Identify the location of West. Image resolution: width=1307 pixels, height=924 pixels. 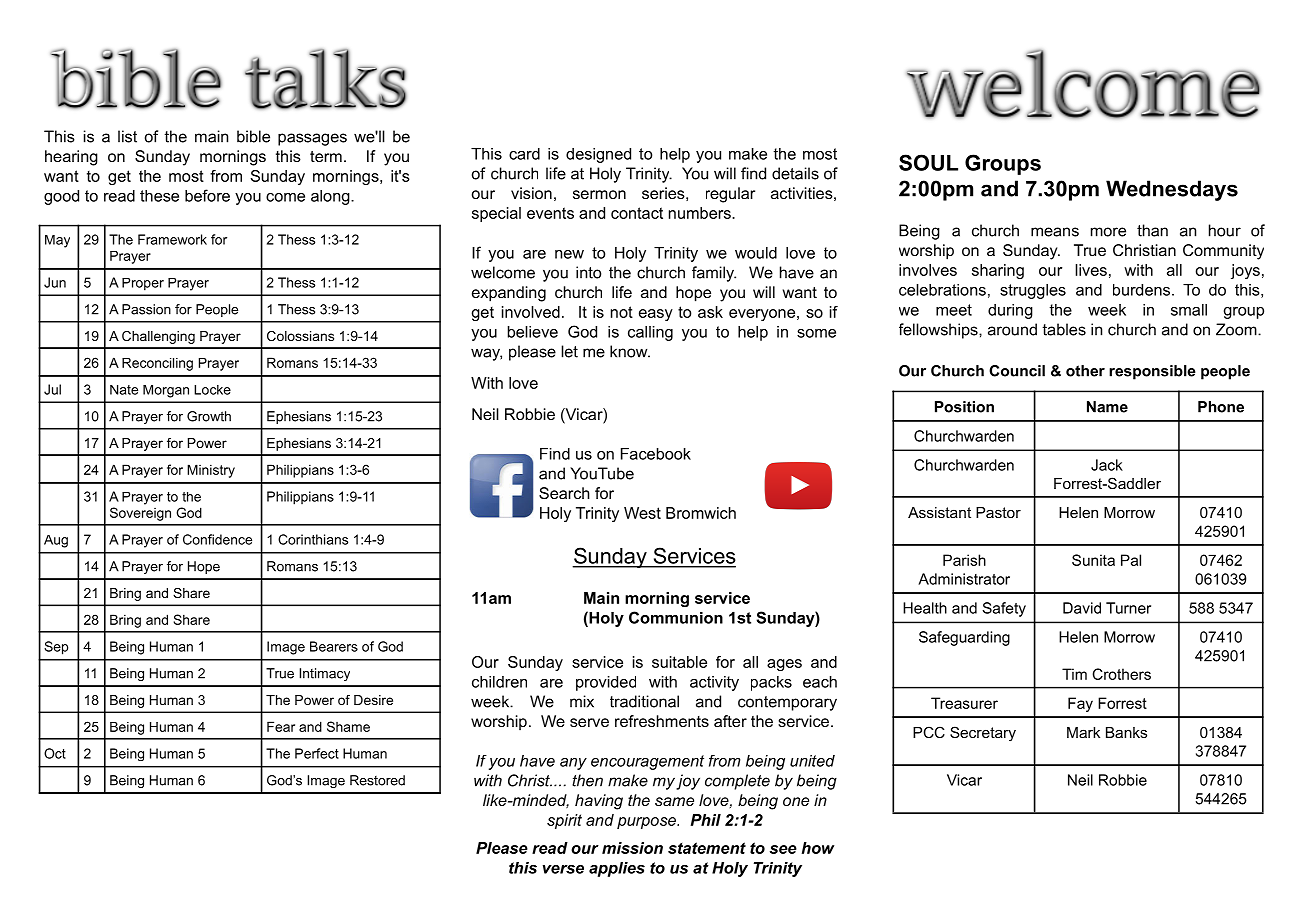
(642, 513).
